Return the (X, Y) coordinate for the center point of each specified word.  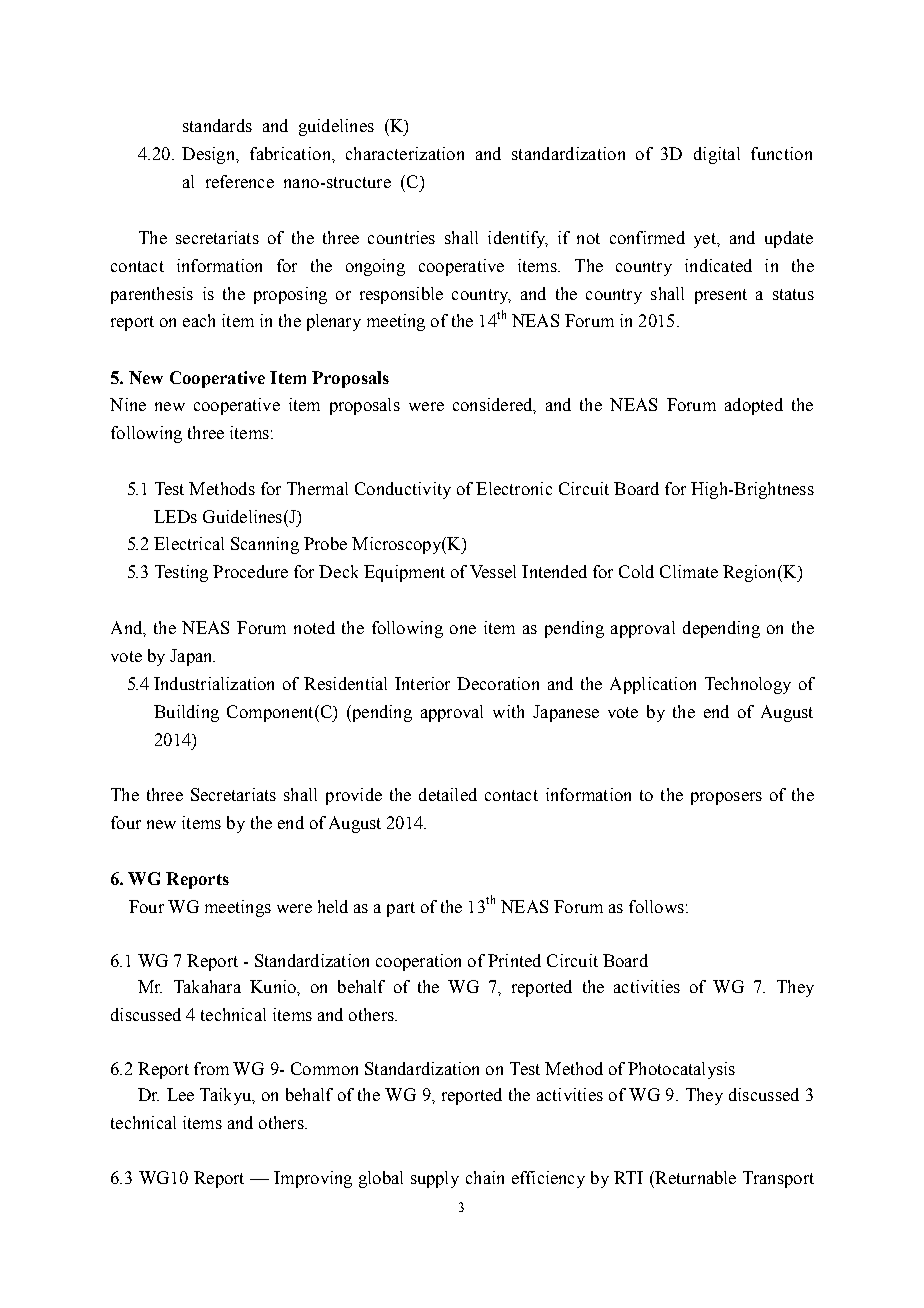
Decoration (498, 683)
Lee (180, 1094)
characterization (405, 153)
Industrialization (214, 683)
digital (717, 155)
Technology (748, 685)
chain (485, 1177)
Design (209, 155)
